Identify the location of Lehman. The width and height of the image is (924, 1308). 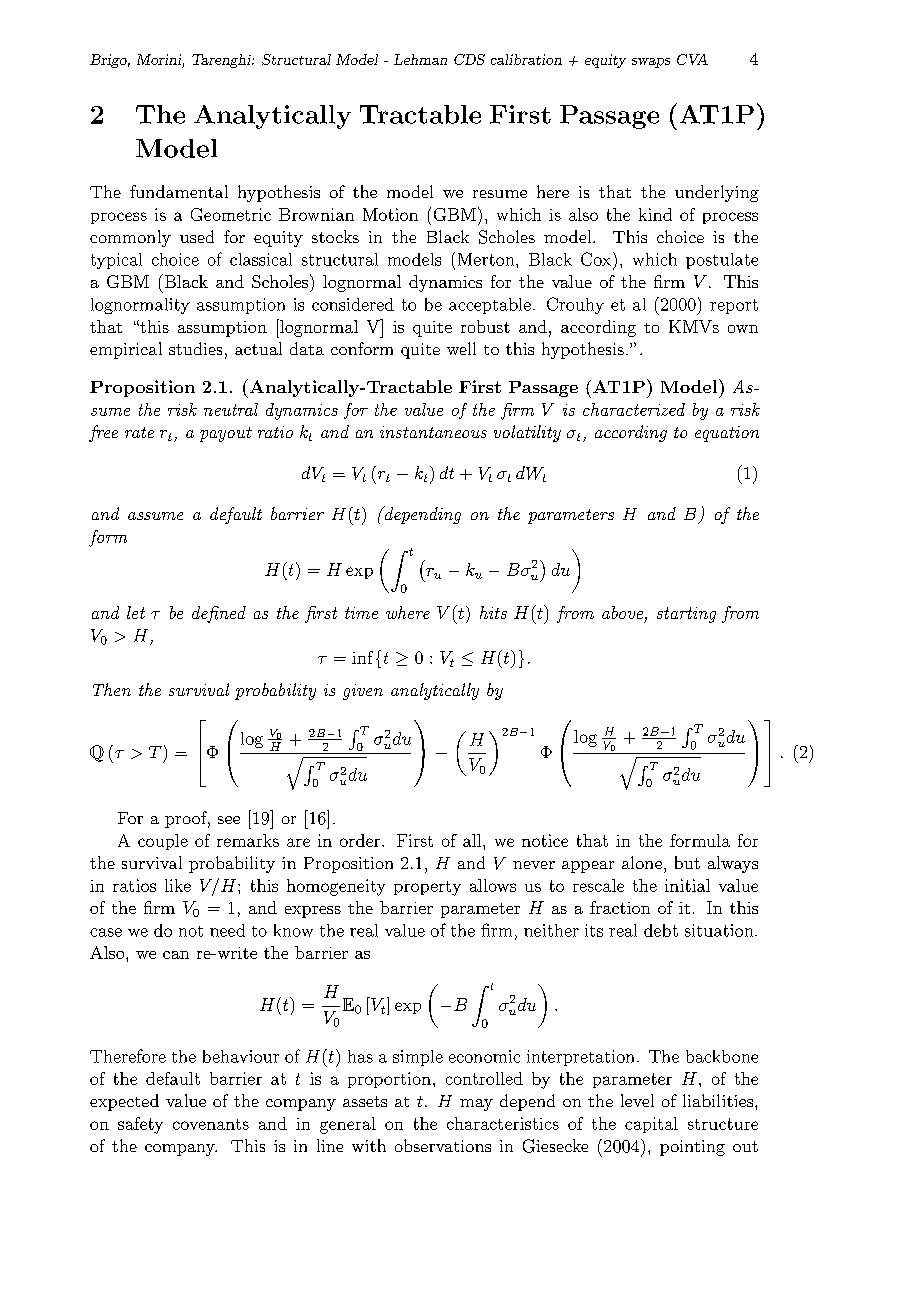
(420, 59).
